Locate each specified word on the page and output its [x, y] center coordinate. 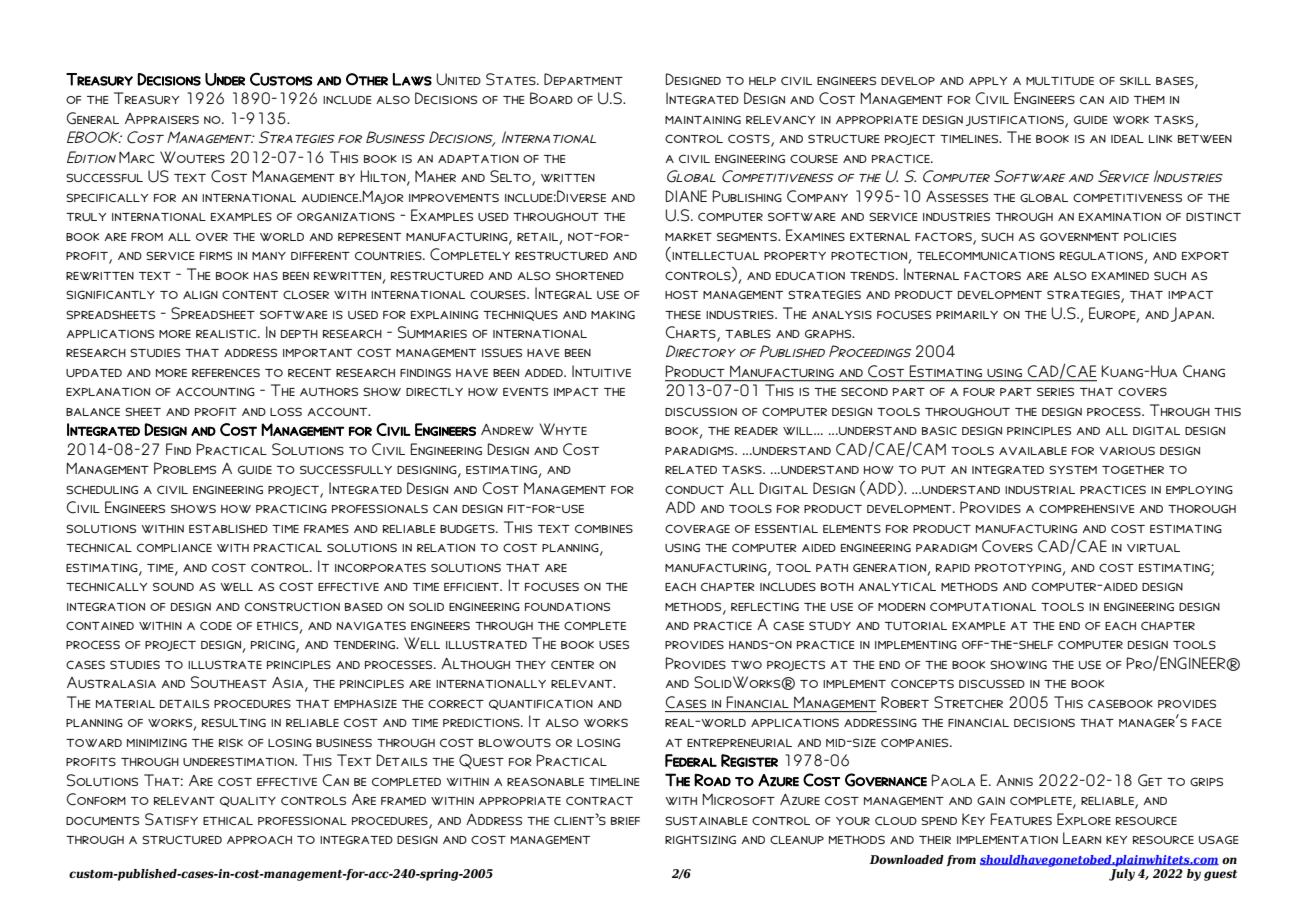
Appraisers [162, 118]
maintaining [703, 119]
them [1149, 100]
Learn [1082, 838]
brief [625, 821]
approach [259, 839]
